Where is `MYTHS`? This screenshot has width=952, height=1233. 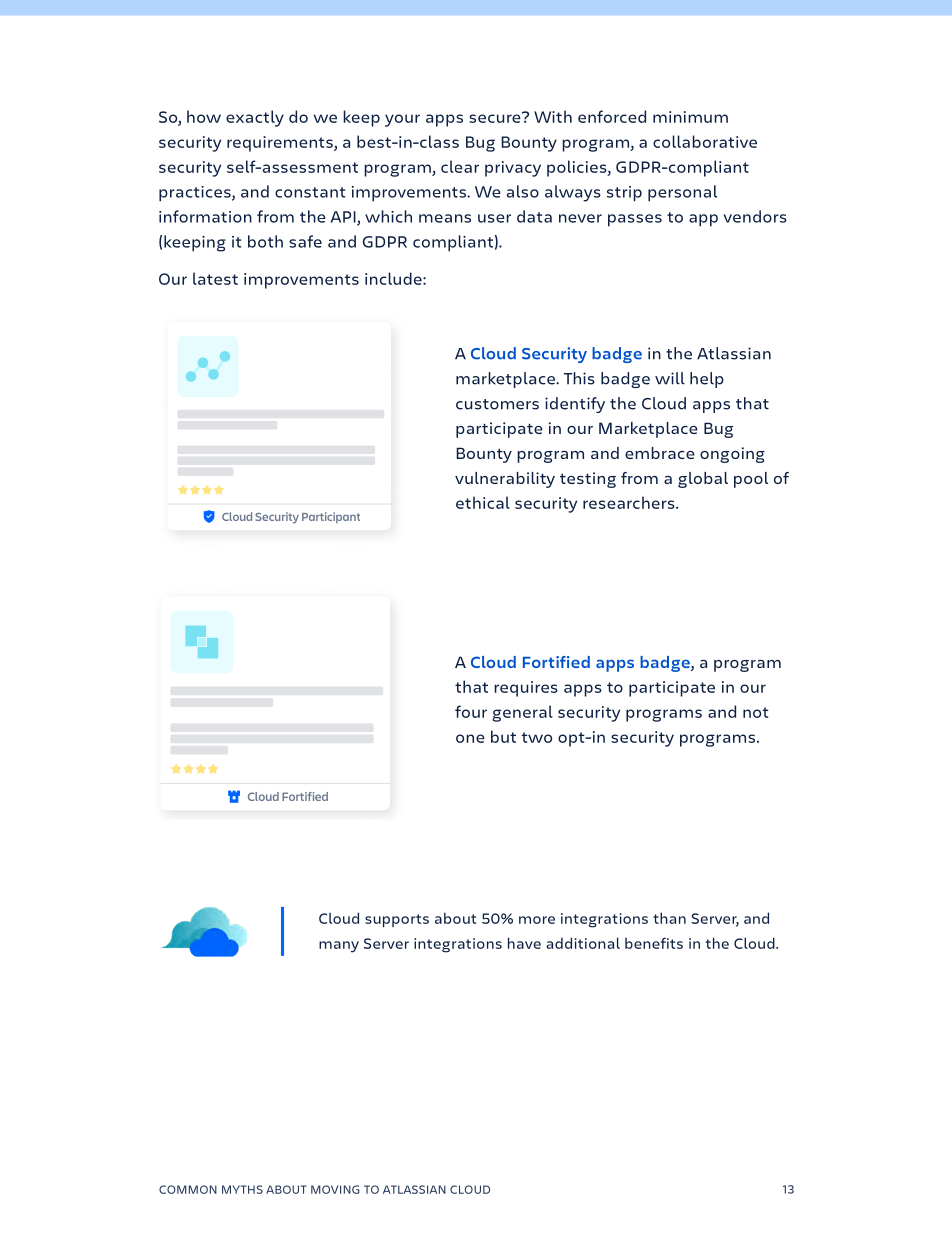 MYTHS is located at coordinates (242, 1189).
